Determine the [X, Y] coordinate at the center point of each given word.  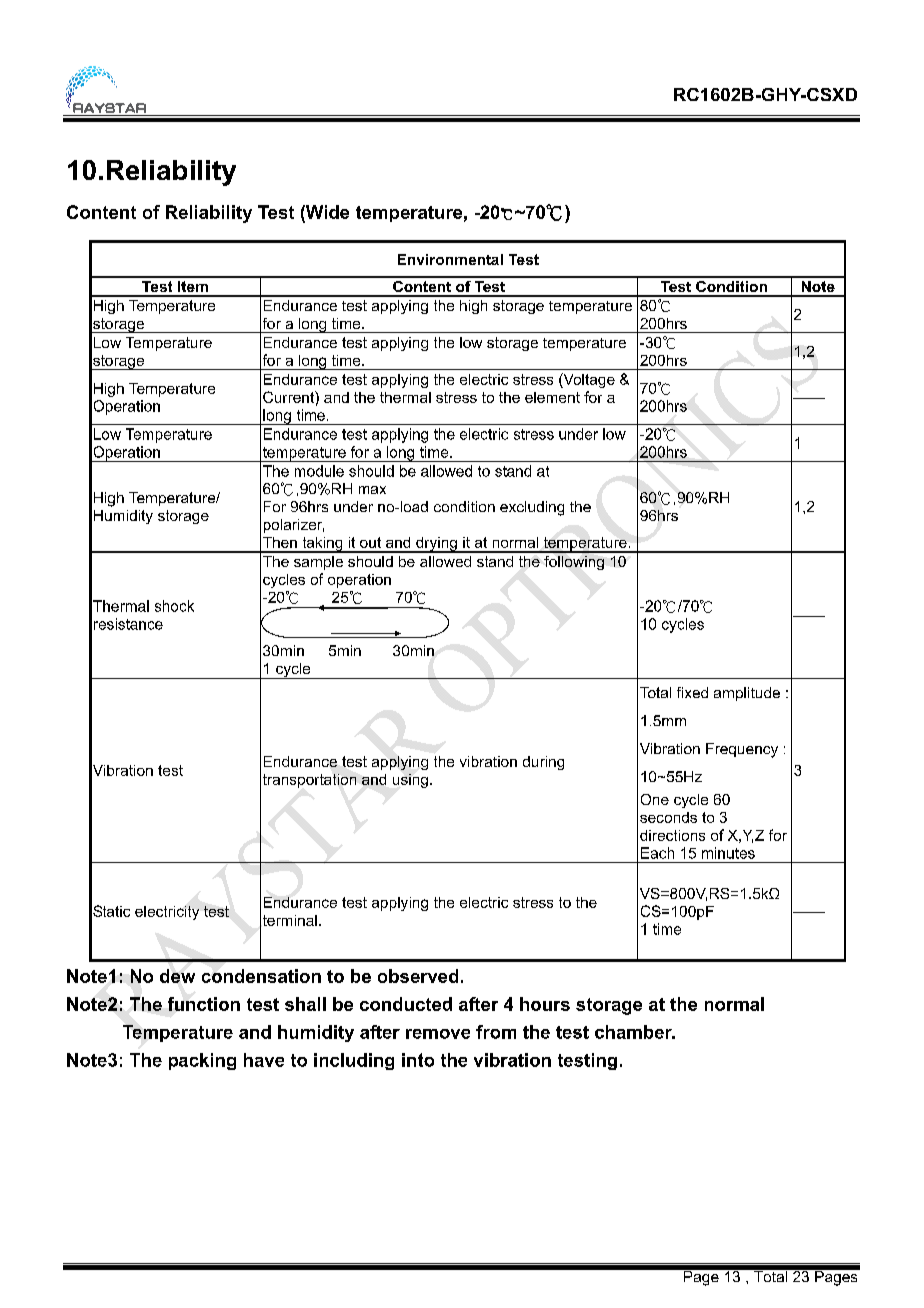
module [319, 471]
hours [545, 1004]
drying [436, 545]
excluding [532, 508]
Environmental [450, 259]
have [264, 1060]
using [410, 781]
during [543, 763]
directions [672, 835]
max [372, 490]
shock [174, 606]
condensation [261, 976]
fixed [692, 692]
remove [438, 1034]
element [552, 397]
